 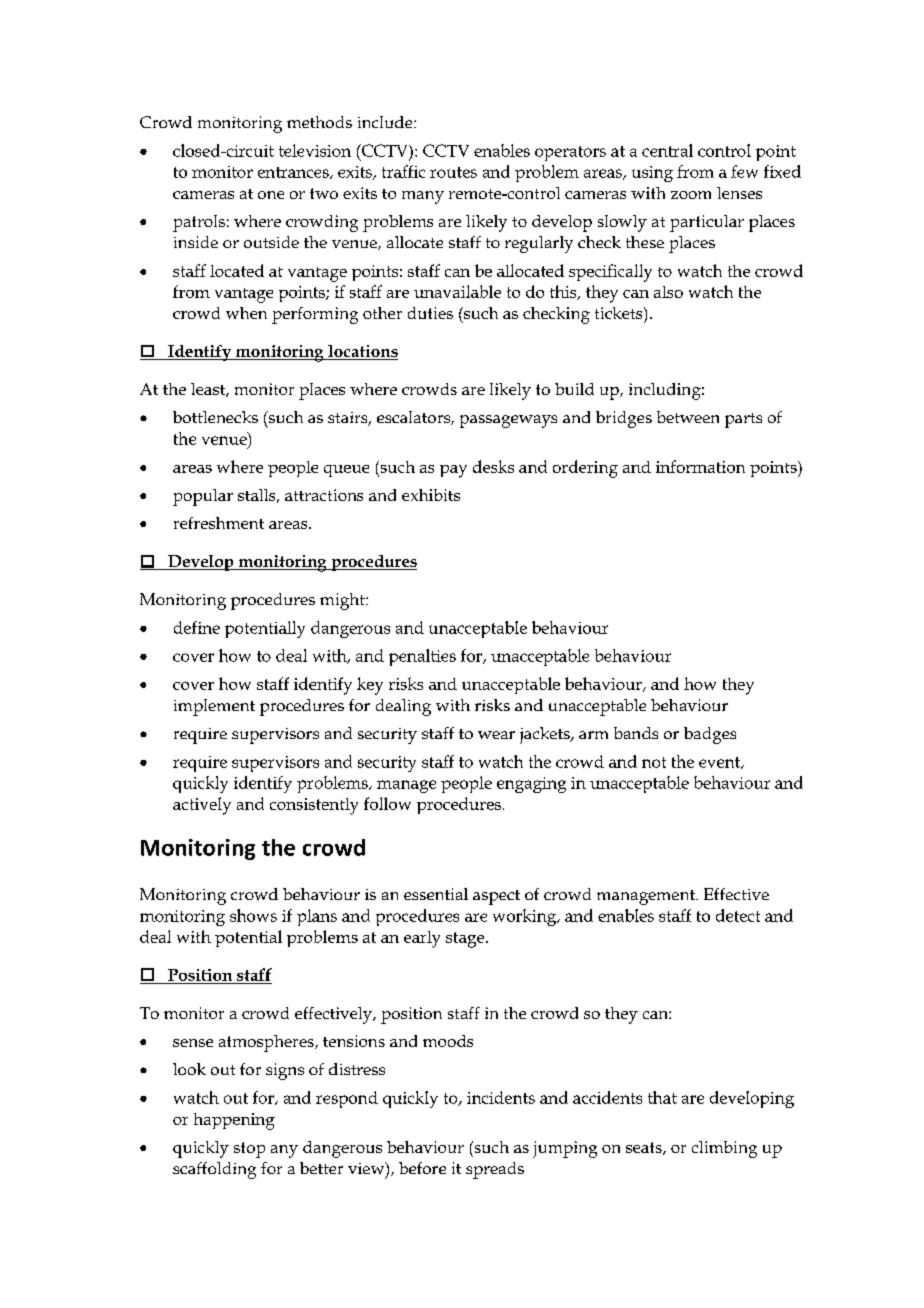 I want to click on routes, so click(x=453, y=172).
